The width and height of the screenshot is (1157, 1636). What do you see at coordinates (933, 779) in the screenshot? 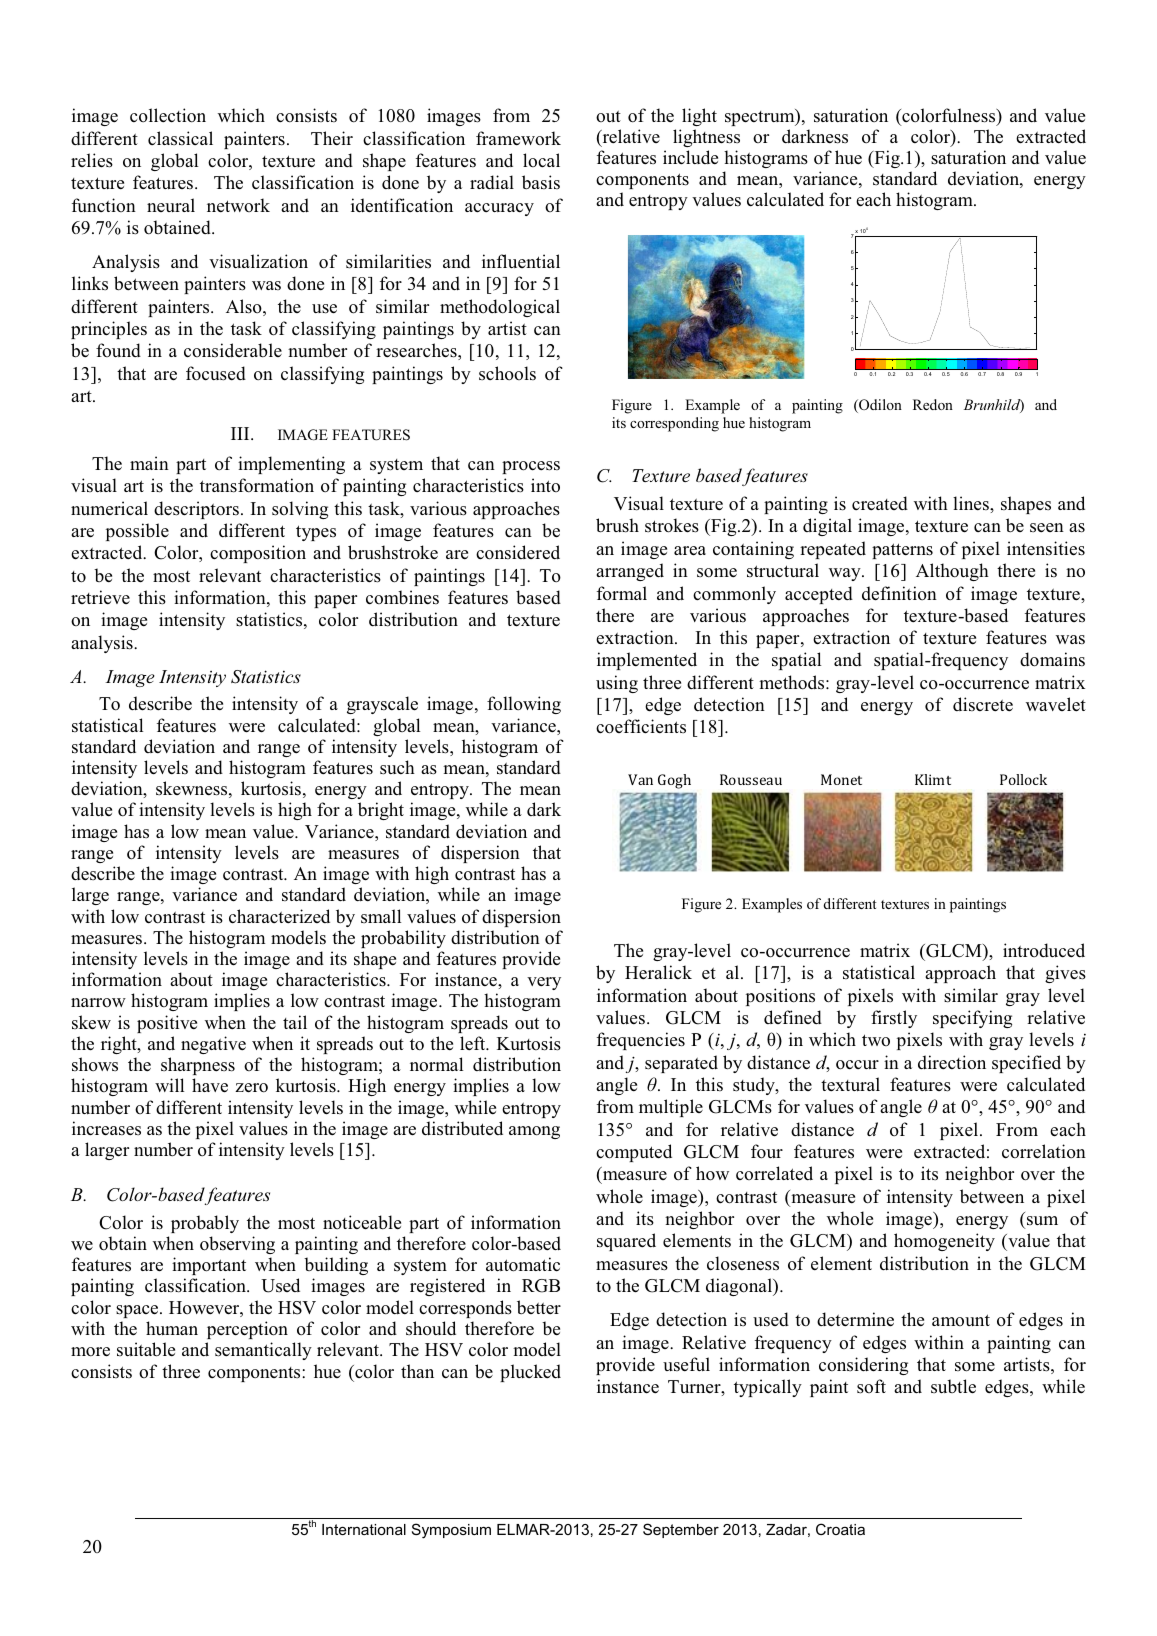
I see `Klimt` at bounding box center [933, 779].
